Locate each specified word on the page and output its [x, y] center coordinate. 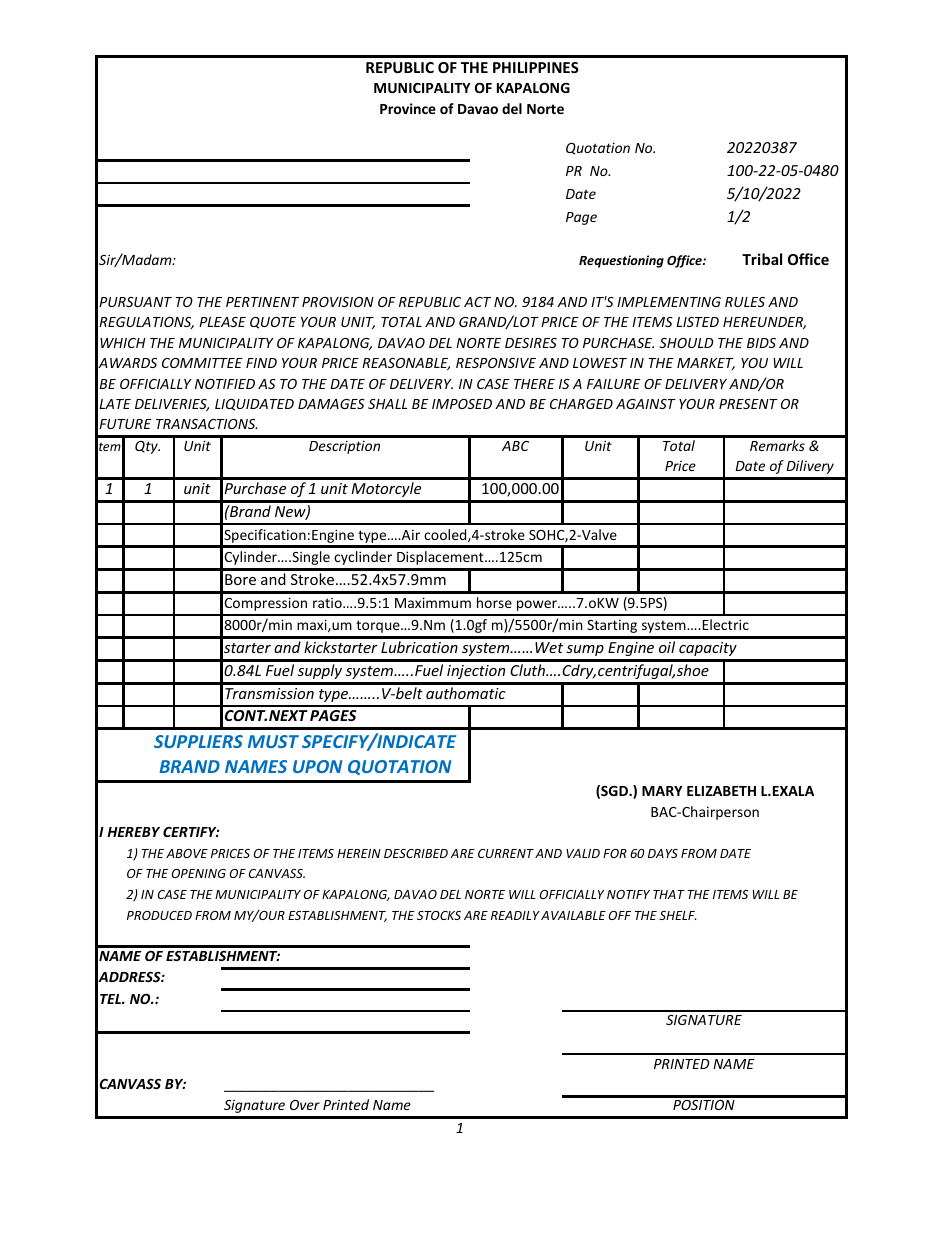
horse [494, 602]
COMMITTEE [202, 363]
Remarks [777, 445]
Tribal [762, 259]
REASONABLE [406, 364]
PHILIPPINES [536, 67]
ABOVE [187, 853]
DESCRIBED [416, 853]
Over [305, 1105]
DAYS [663, 853]
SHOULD [686, 343]
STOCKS [439, 915]
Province [408, 108]
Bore [240, 579]
